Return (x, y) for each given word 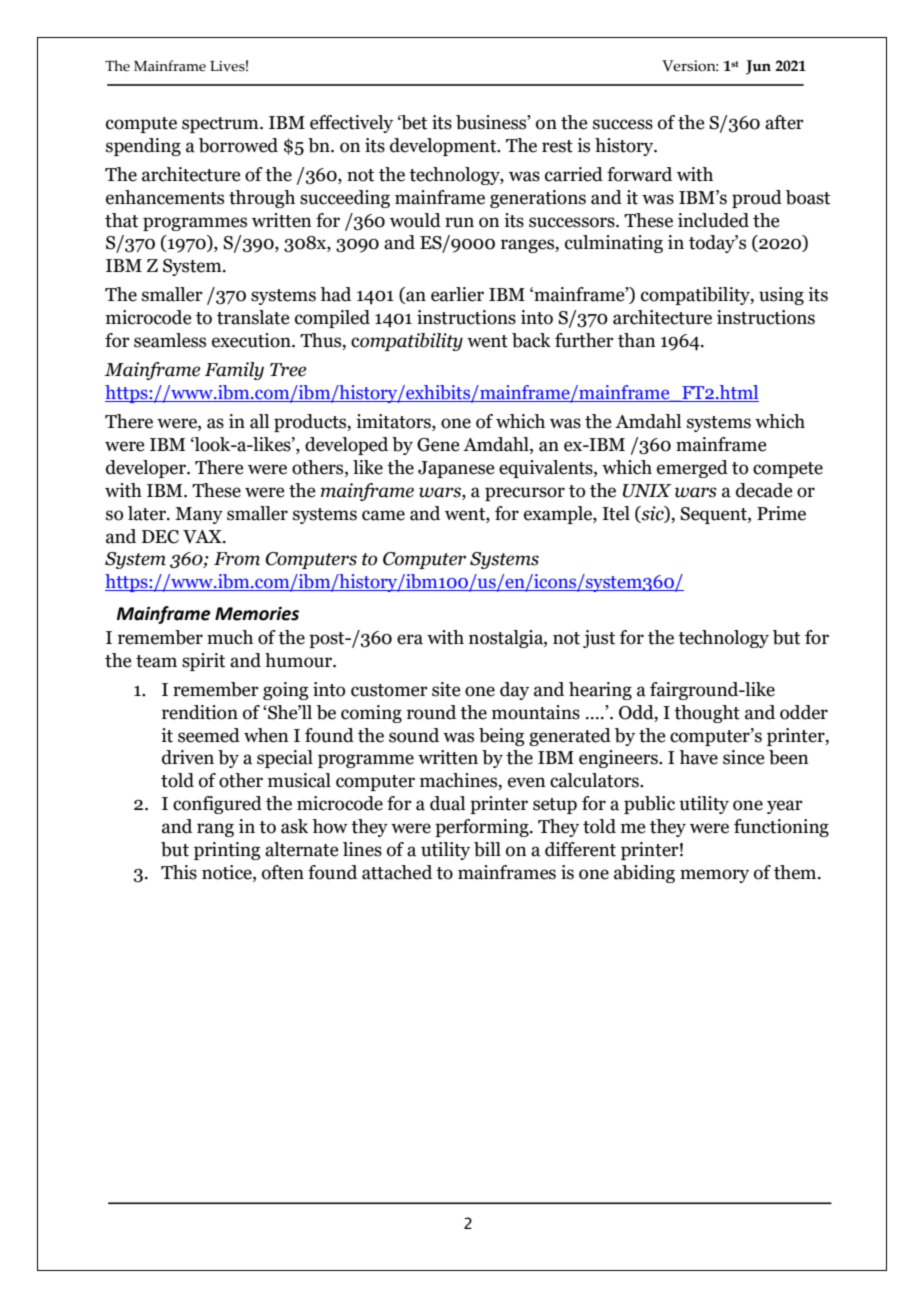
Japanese (456, 469)
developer (147, 469)
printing (227, 851)
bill (487, 849)
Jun (758, 67)
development (444, 147)
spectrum (221, 125)
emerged (692, 469)
